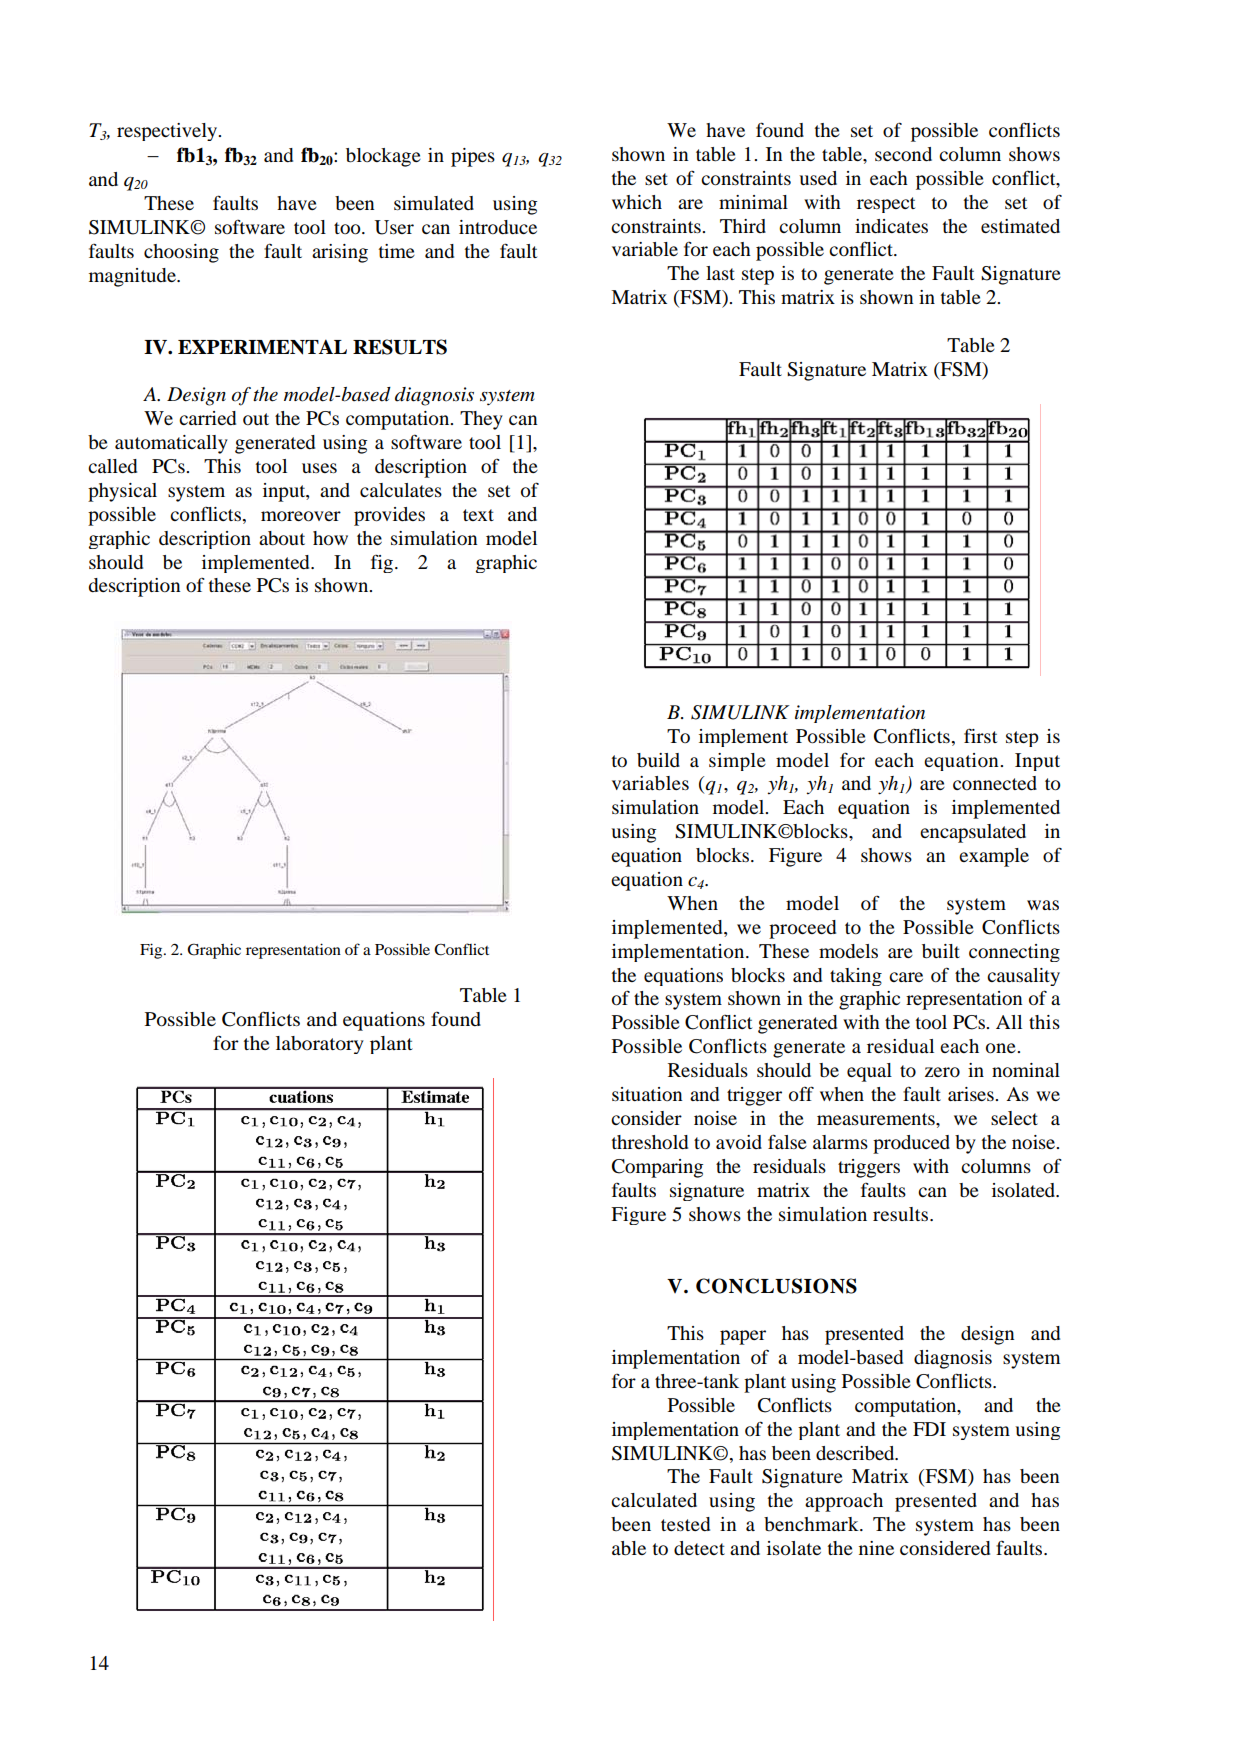 This document has width=1237, height=1750. Describe the element at coordinates (637, 202) in the document. I see `which` at that location.
